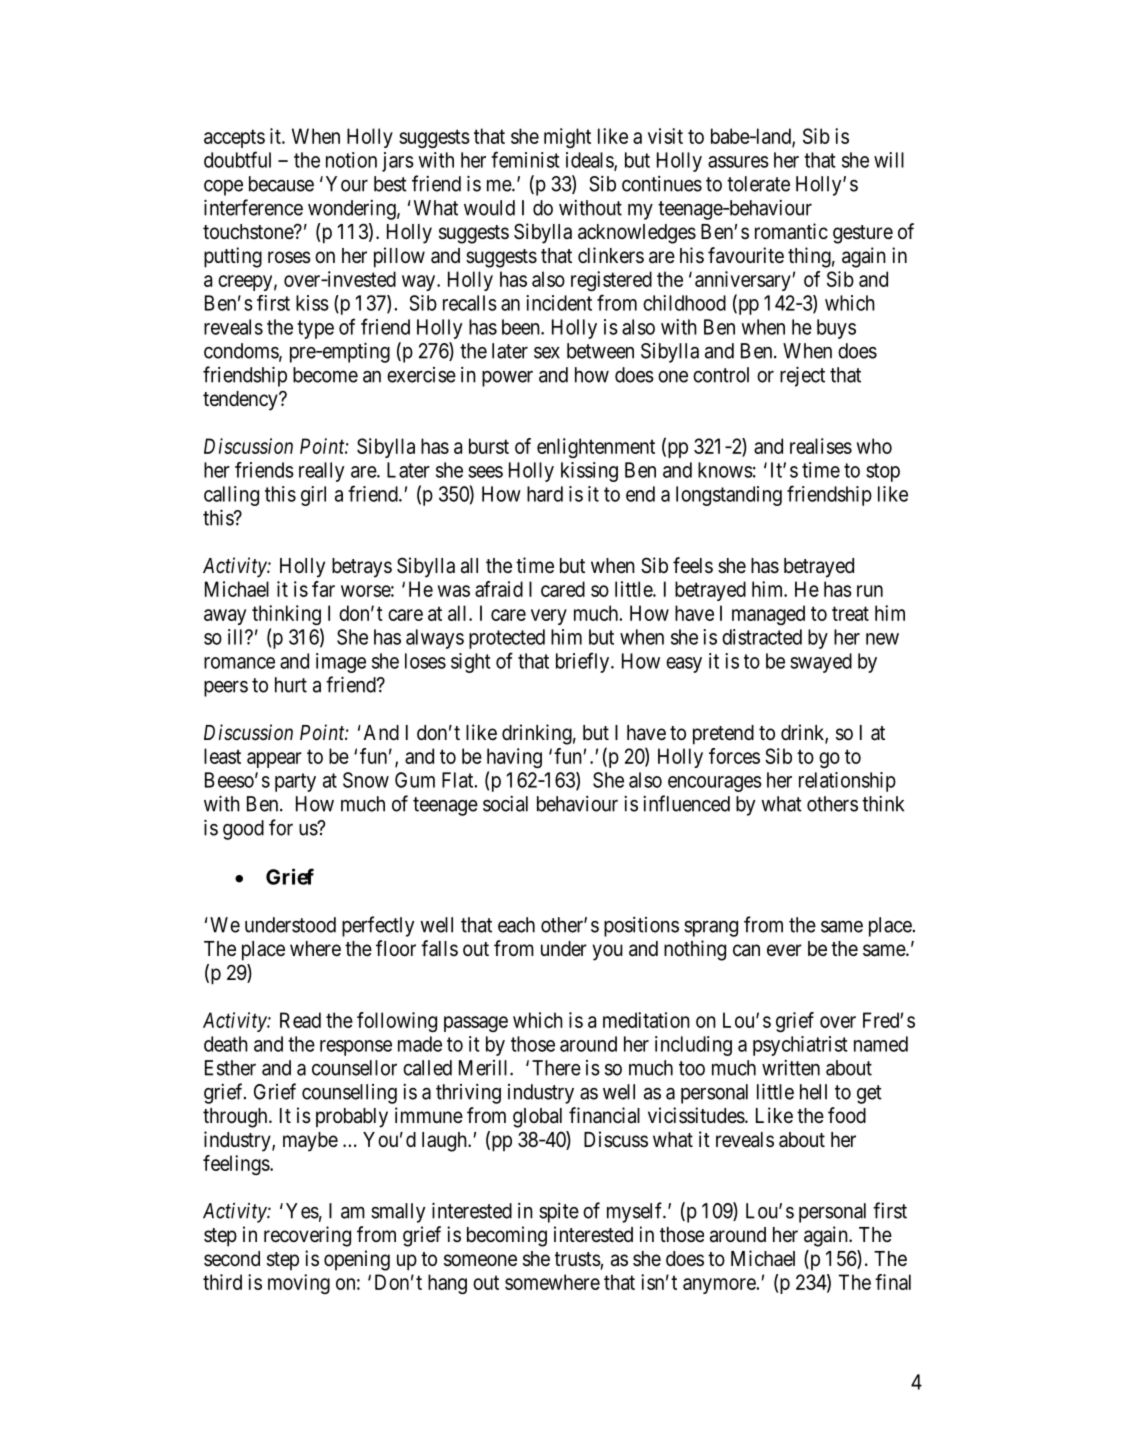 This screenshot has width=1124, height=1455. Describe the element at coordinates (300, 1020) in the screenshot. I see `Read` at that location.
